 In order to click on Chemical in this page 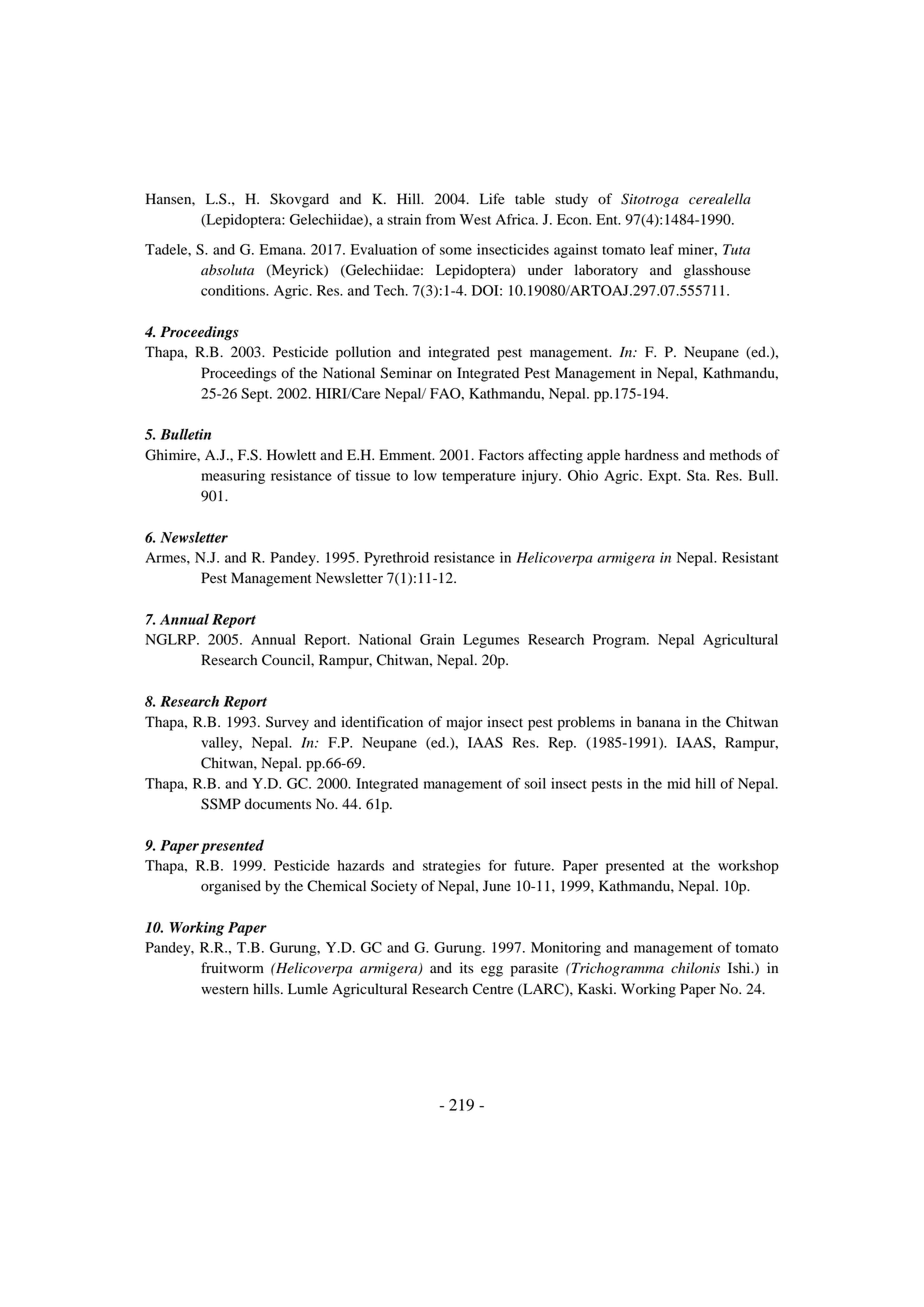, I will do `click(336, 886)`.
